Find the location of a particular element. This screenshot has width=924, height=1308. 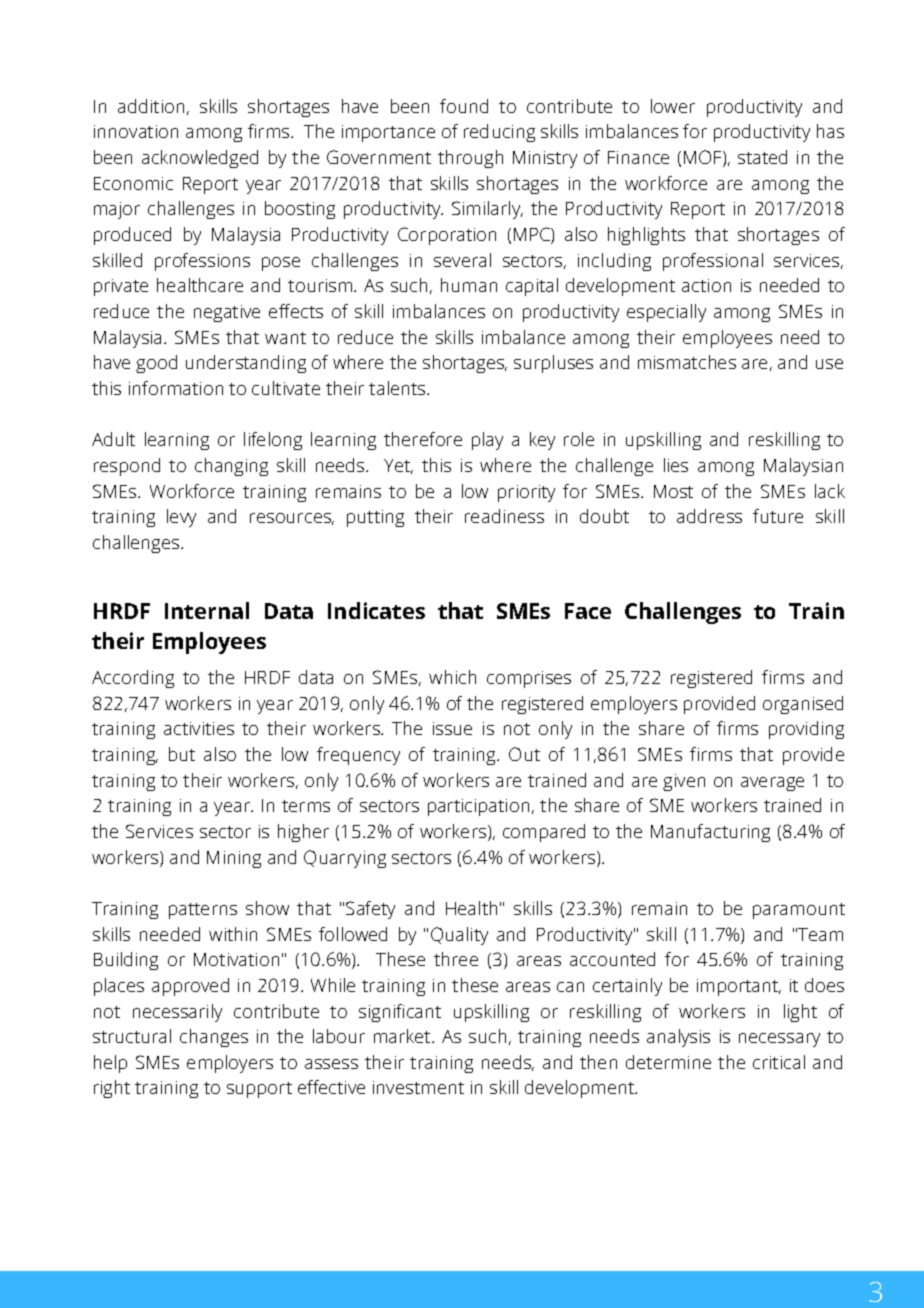

reducing is located at coordinates (499, 133).
